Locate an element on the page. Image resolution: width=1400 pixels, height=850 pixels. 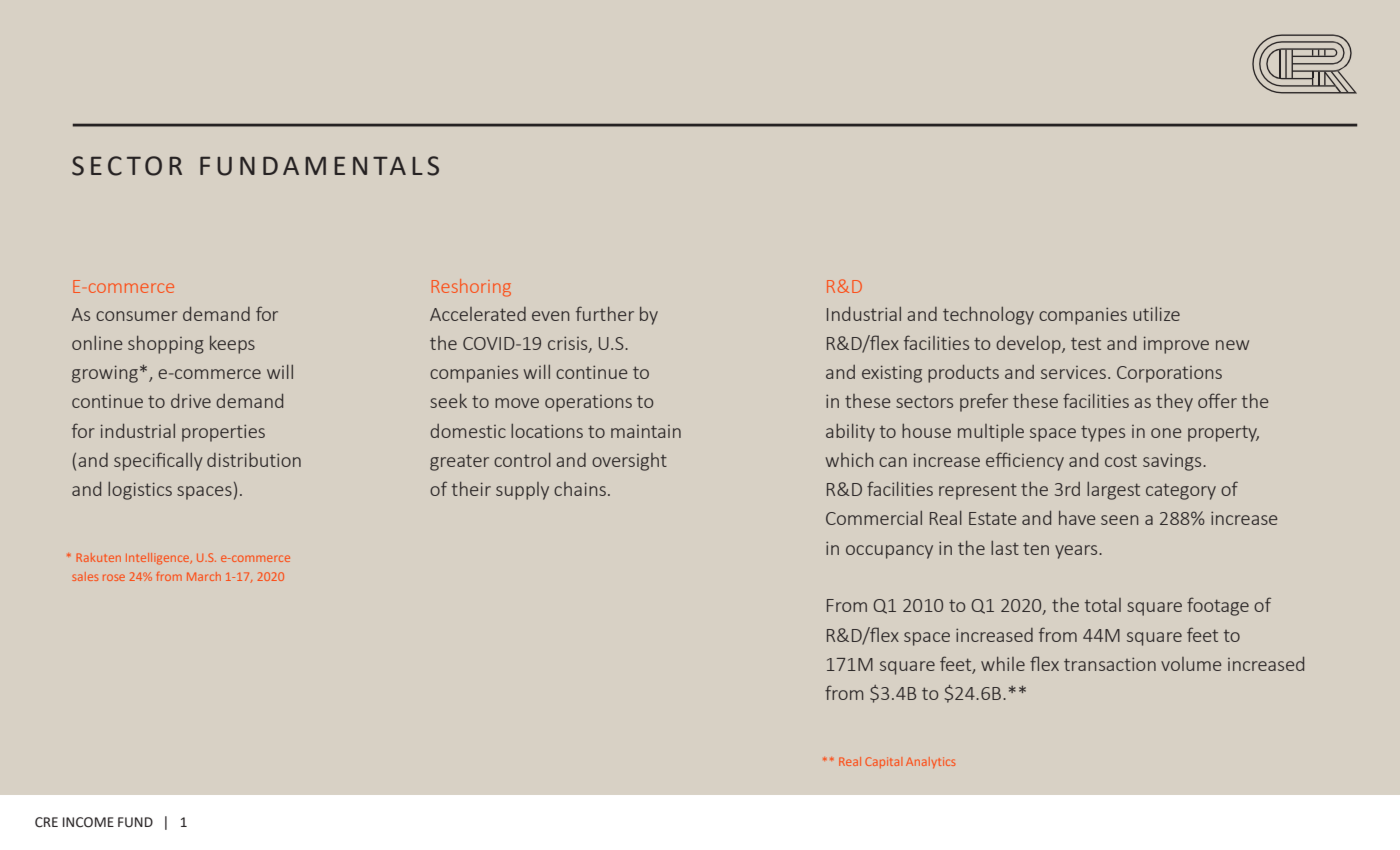
consumer is located at coordinates (137, 316).
